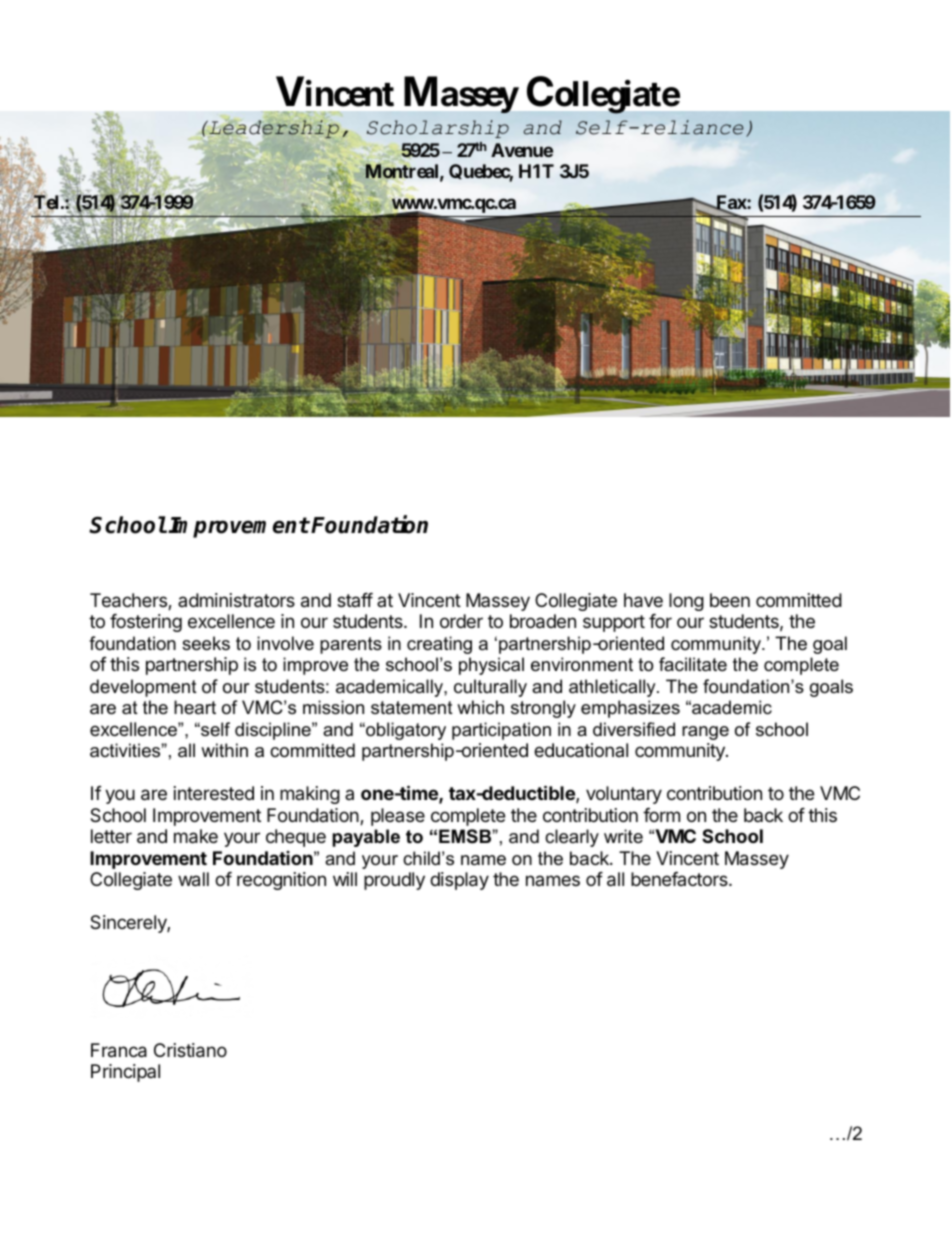 The height and width of the screenshot is (1233, 952). I want to click on Scholarship, so click(438, 129).
